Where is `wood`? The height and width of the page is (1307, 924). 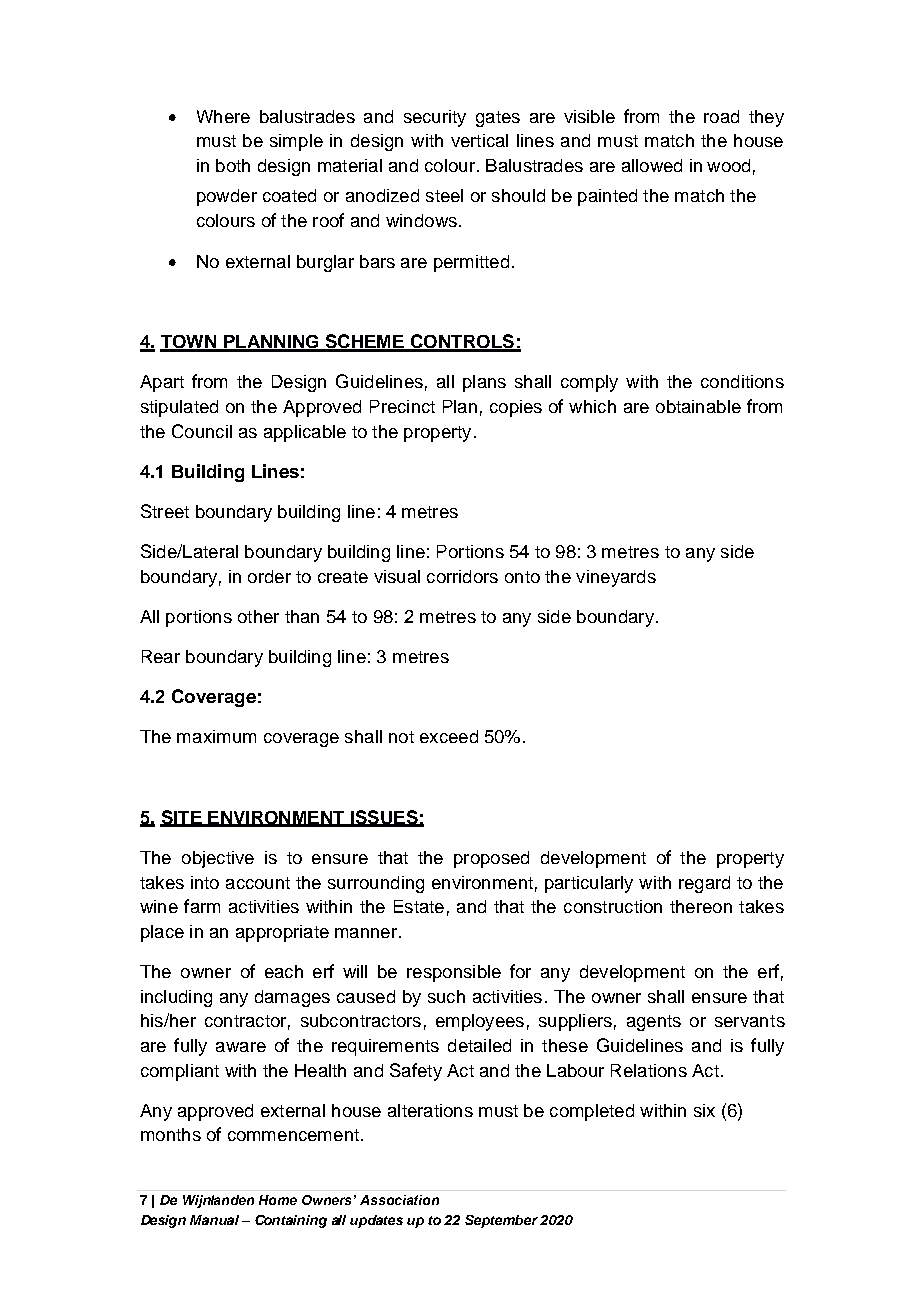 wood is located at coordinates (728, 165).
